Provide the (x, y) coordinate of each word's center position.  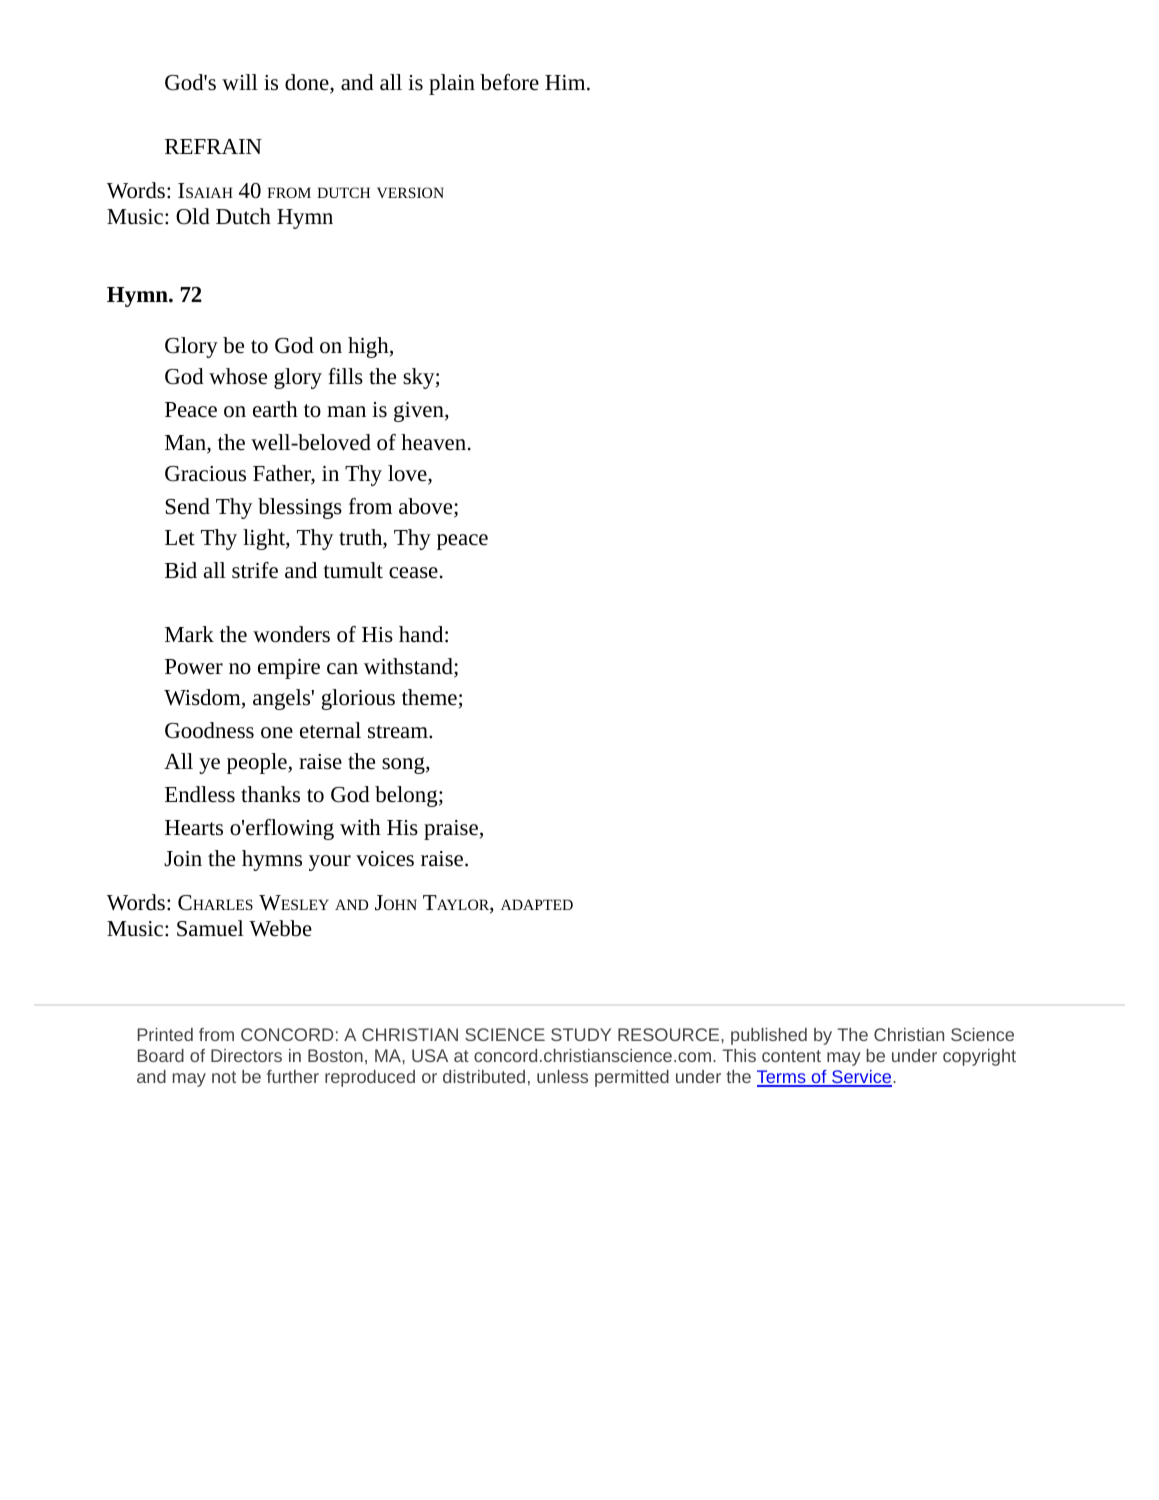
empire (289, 669)
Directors (246, 1055)
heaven (433, 442)
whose (238, 376)
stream (399, 732)
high (369, 347)
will (240, 82)
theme (429, 697)
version (410, 192)
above (427, 507)
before (509, 82)
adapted (537, 904)
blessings (300, 508)
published (769, 1036)
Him (566, 82)
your (330, 863)
